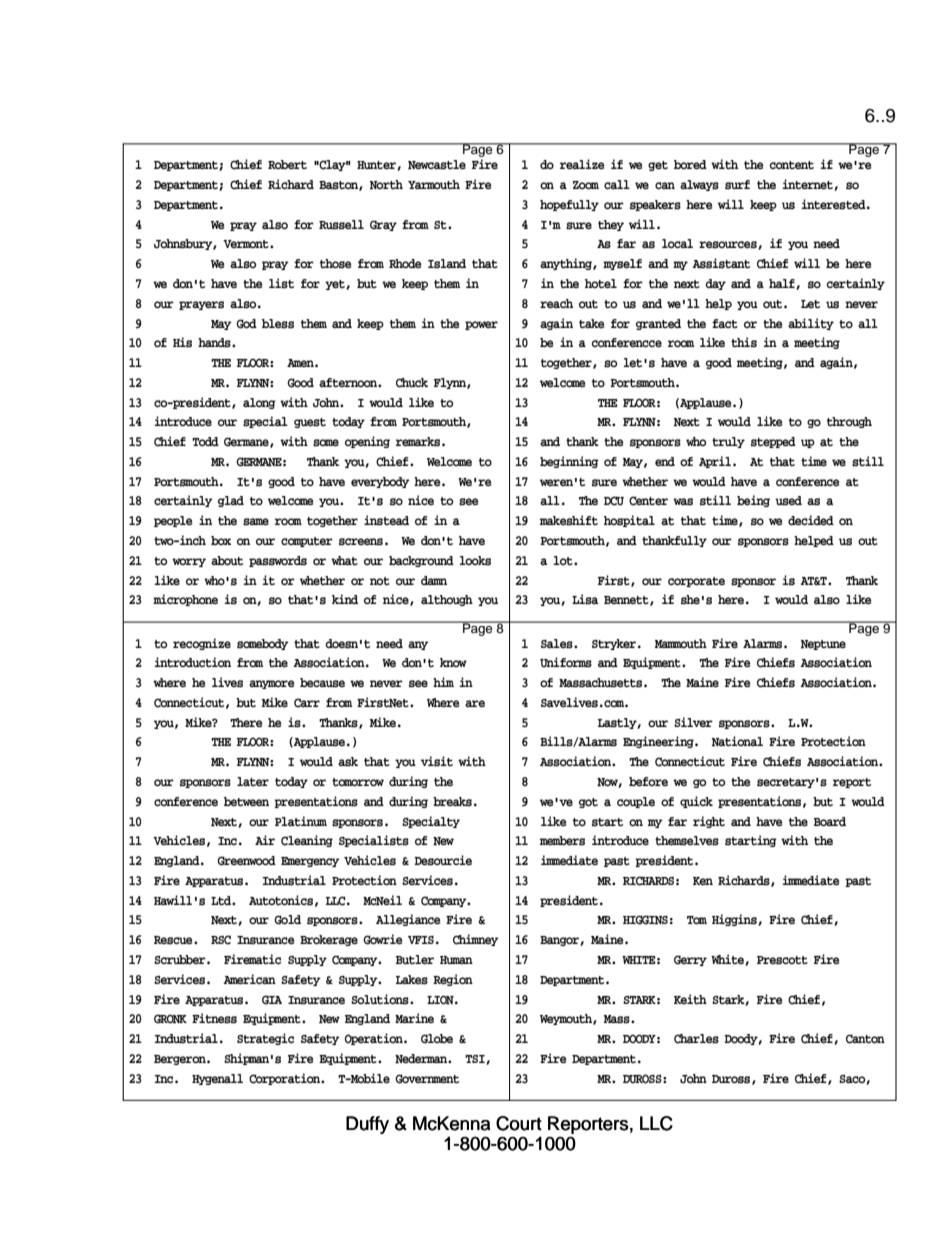 This screenshot has width=952, height=1233. Describe the element at coordinates (202, 644) in the screenshot. I see `recognize` at that location.
